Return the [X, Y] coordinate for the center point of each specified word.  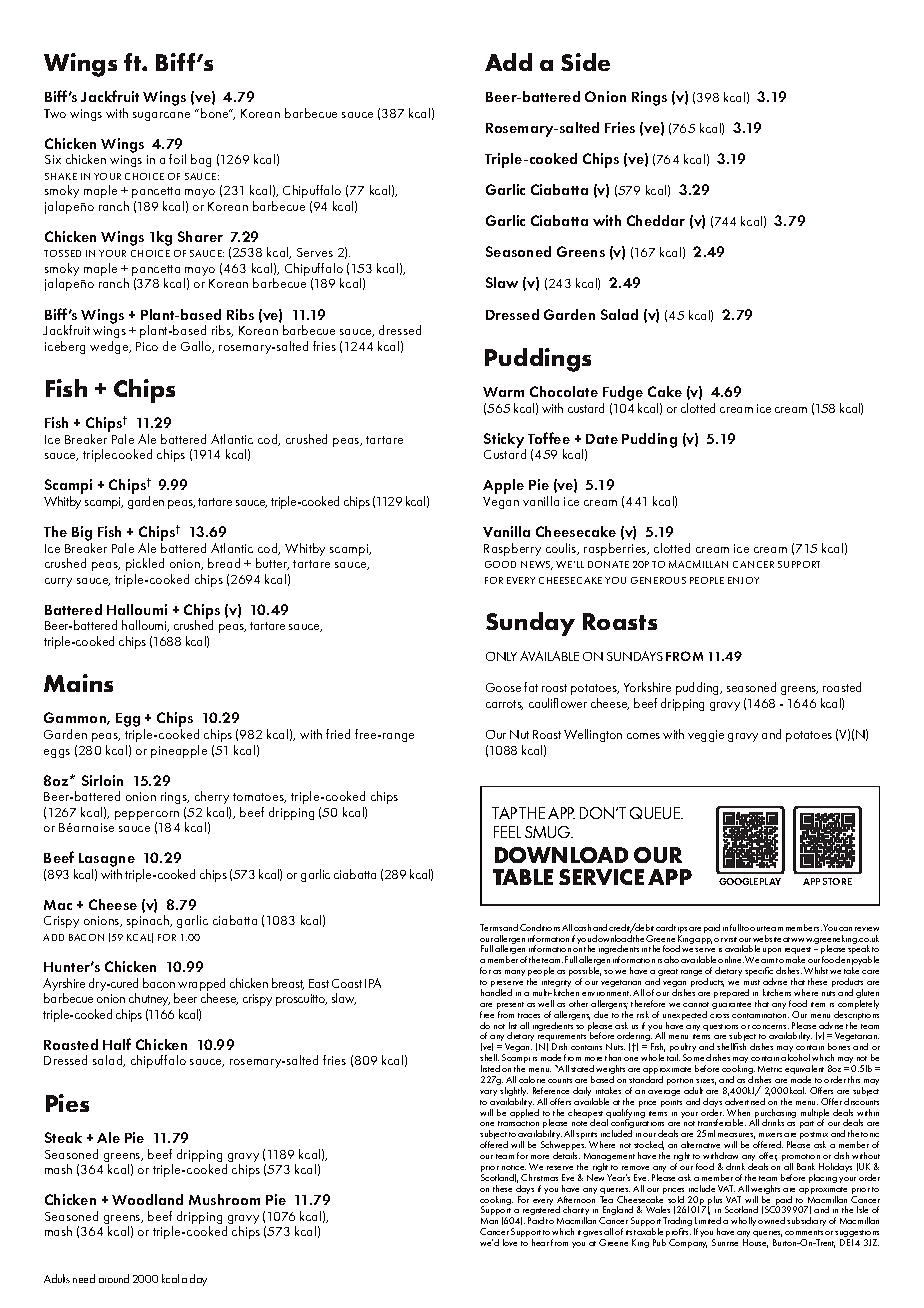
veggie [706, 736]
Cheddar [656, 220]
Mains [78, 683]
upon [772, 951]
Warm [503, 392]
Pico [147, 346]
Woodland [147, 1199]
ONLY [501, 656]
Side [585, 62]
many [515, 973]
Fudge [623, 395]
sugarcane [161, 116]
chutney [149, 999]
